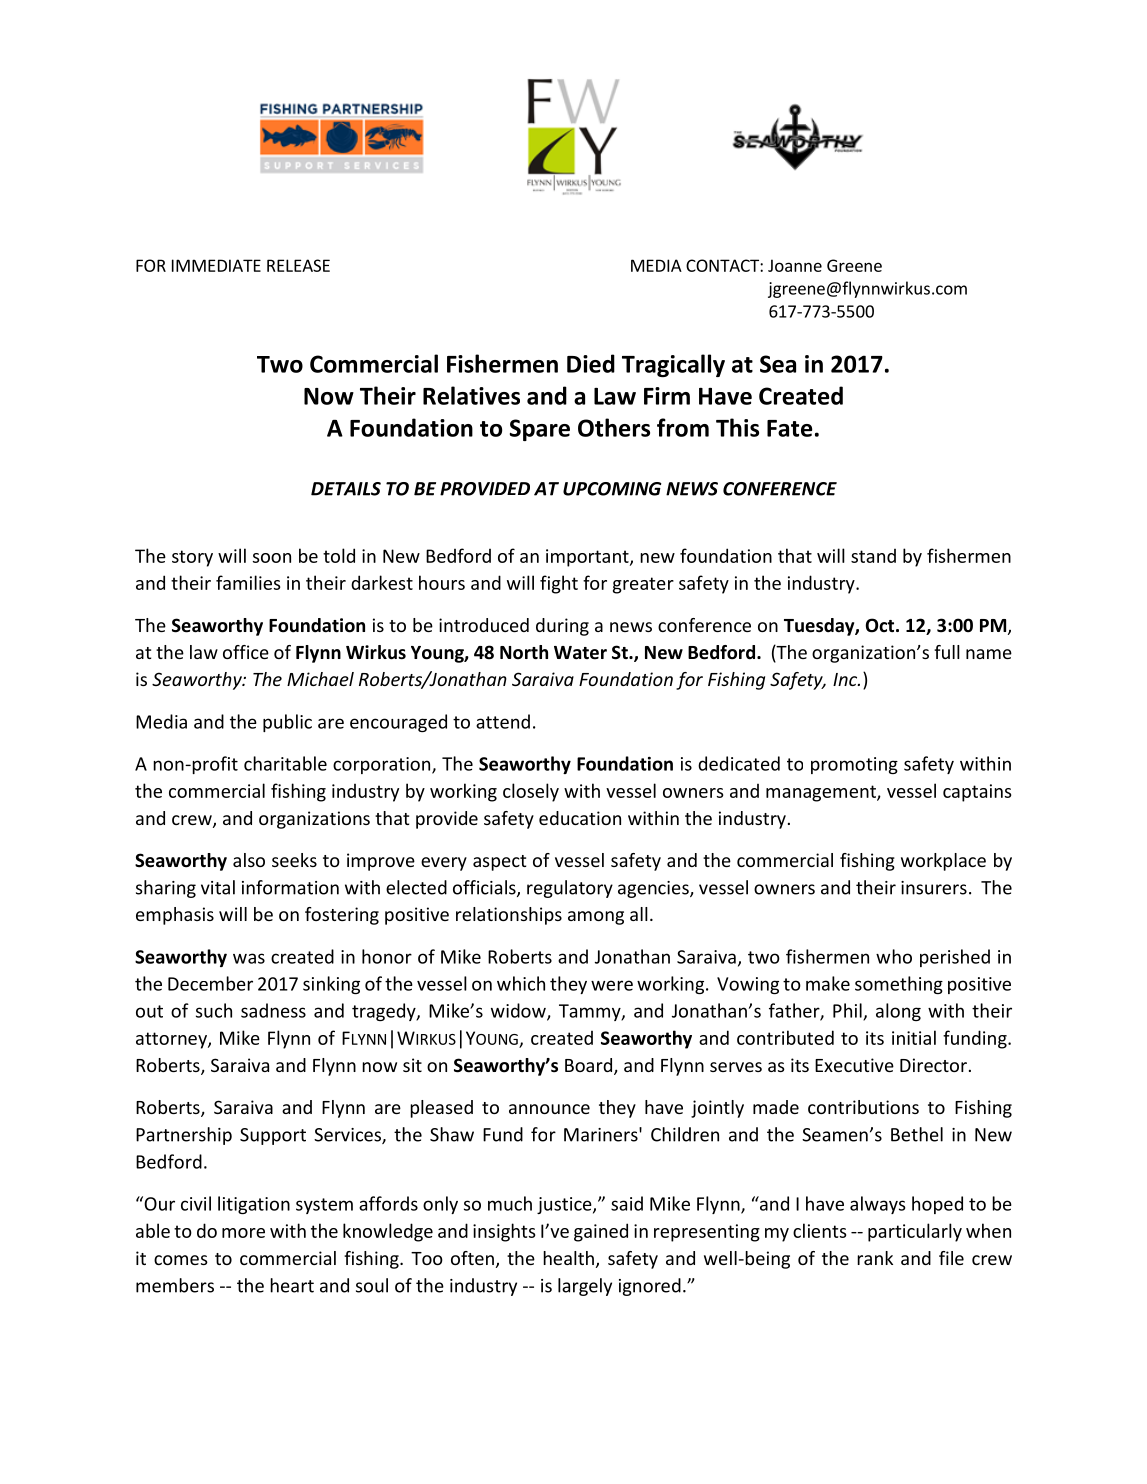 Image resolution: width=1147 pixels, height=1484 pixels. What do you see at coordinates (287, 723) in the document?
I see `public` at bounding box center [287, 723].
